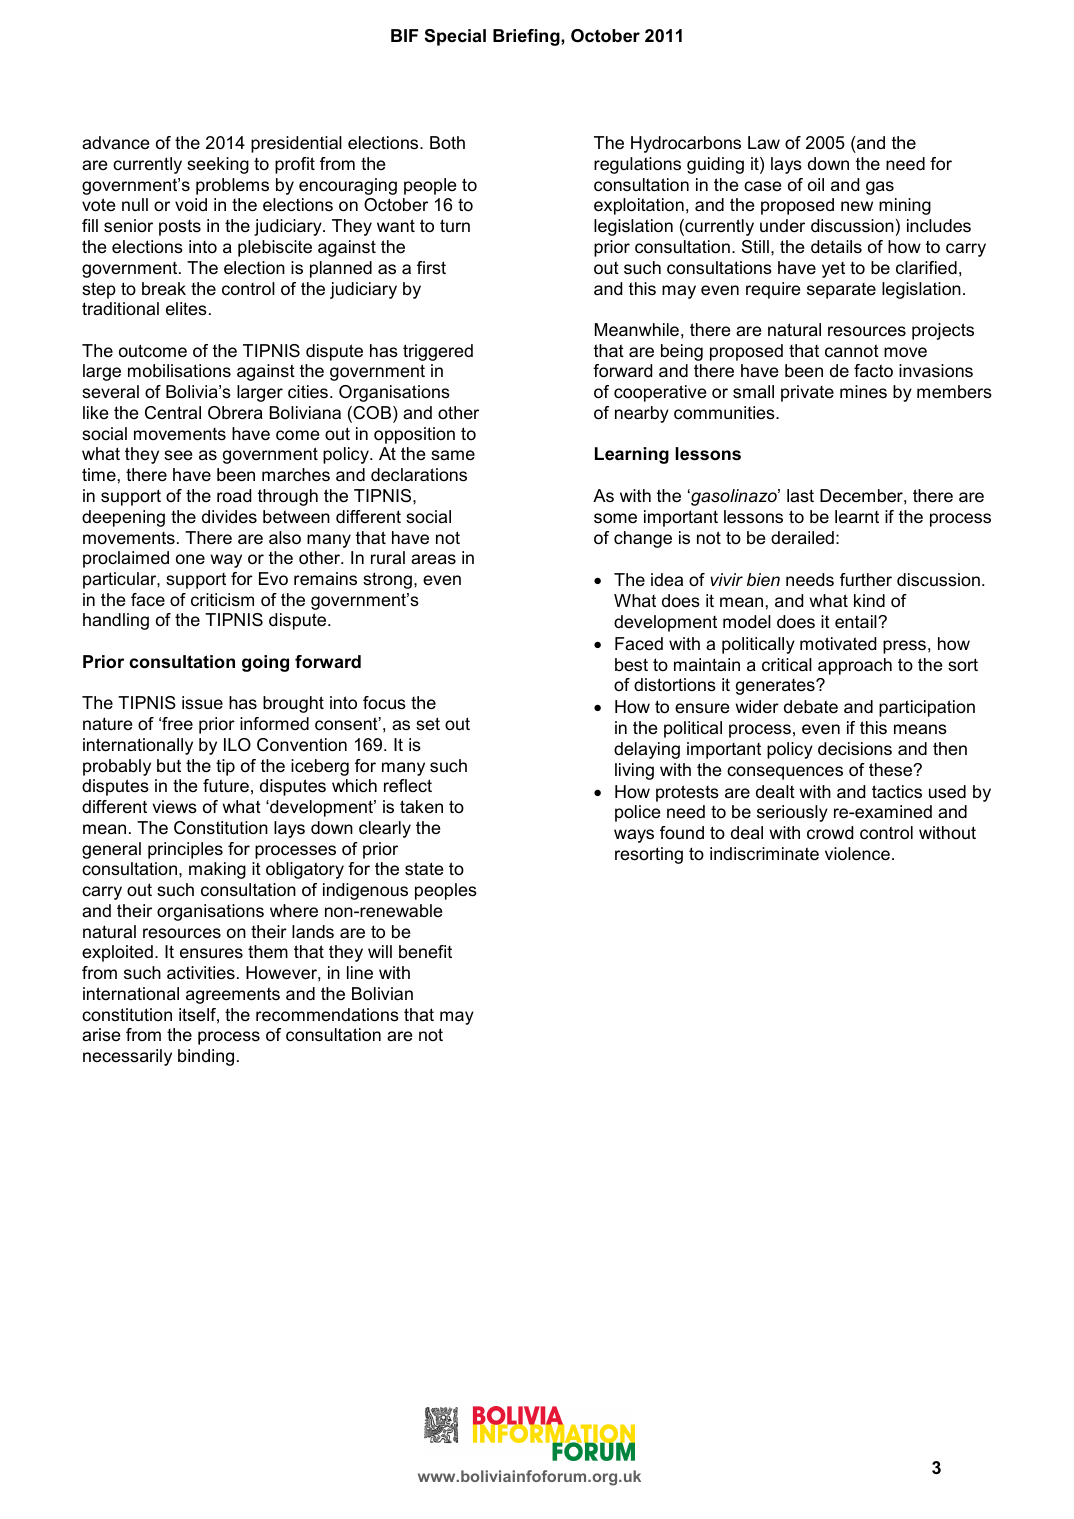 The image size is (1074, 1519). Describe the element at coordinates (421, 806) in the image. I see `taken` at that location.
